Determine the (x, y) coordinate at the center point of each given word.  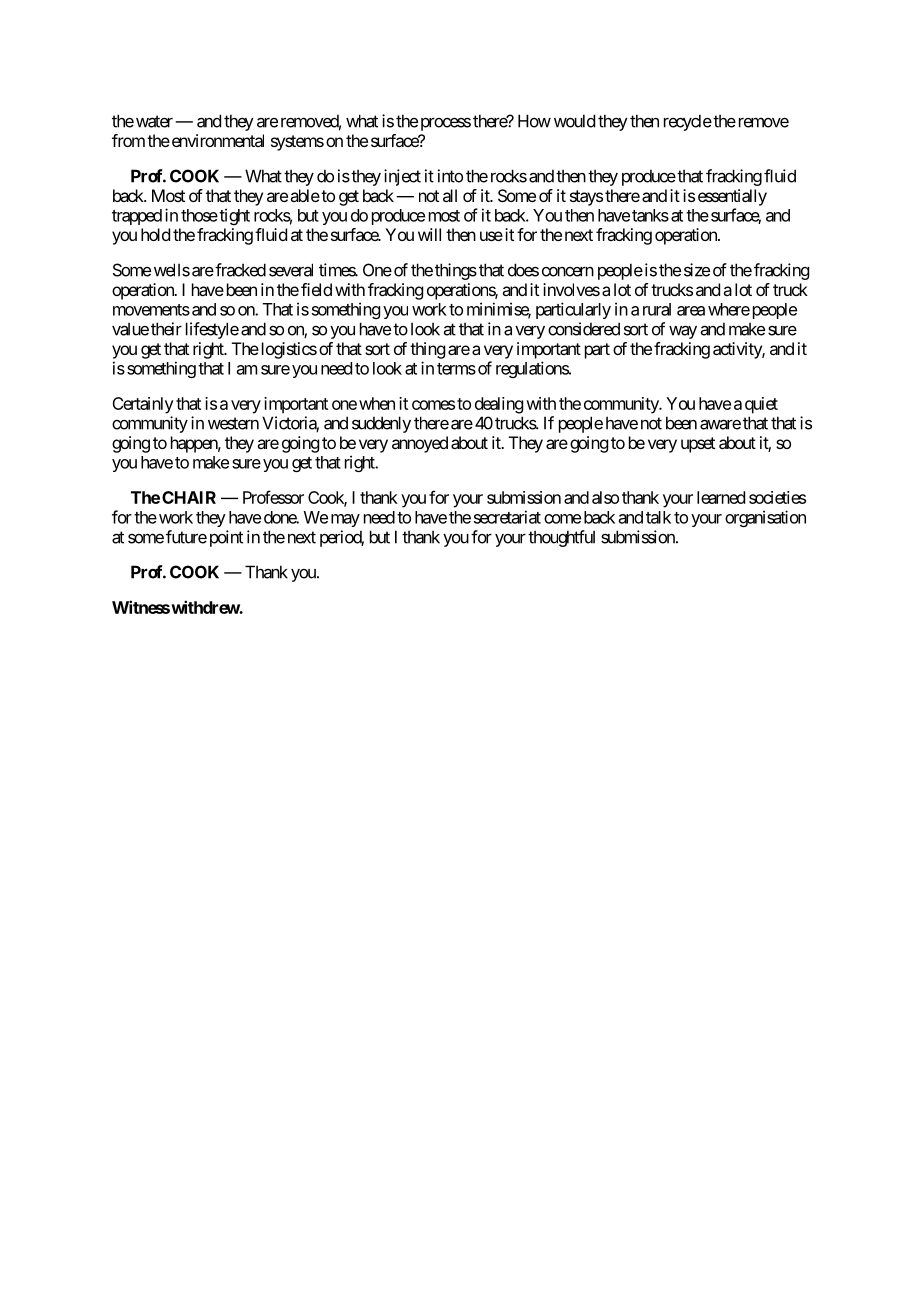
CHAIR (189, 497)
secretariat (507, 517)
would (574, 121)
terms (456, 369)
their (166, 329)
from (128, 140)
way (683, 332)
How (534, 121)
